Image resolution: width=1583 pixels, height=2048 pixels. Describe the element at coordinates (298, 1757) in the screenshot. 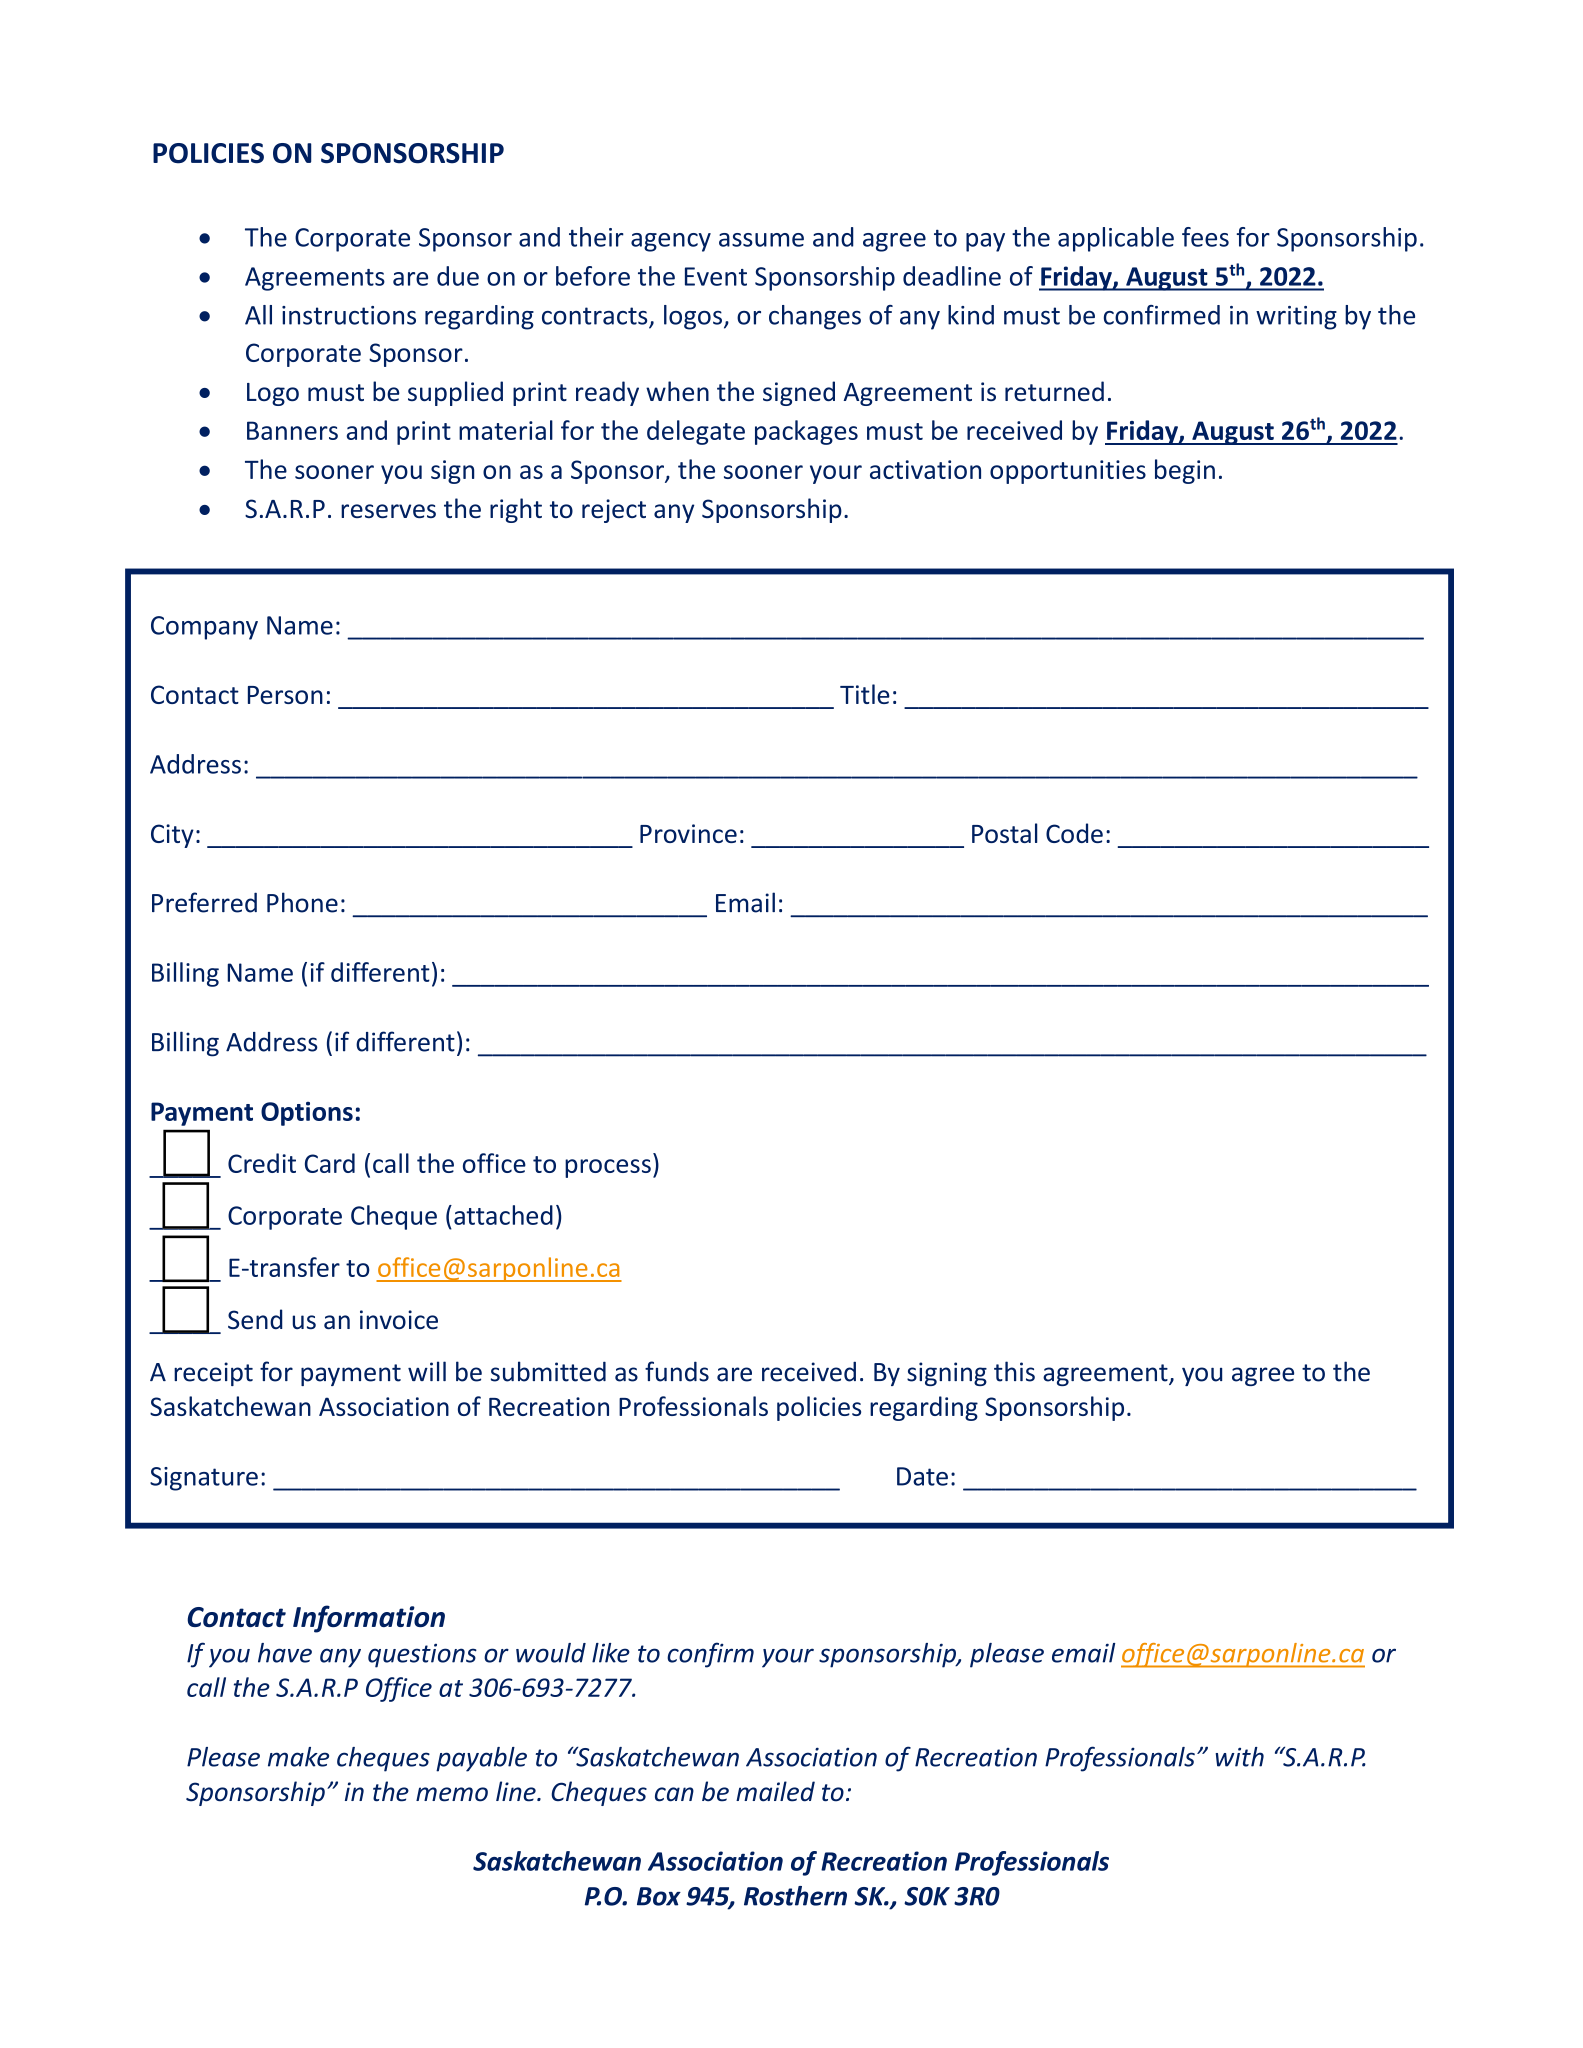

I see `make` at that location.
